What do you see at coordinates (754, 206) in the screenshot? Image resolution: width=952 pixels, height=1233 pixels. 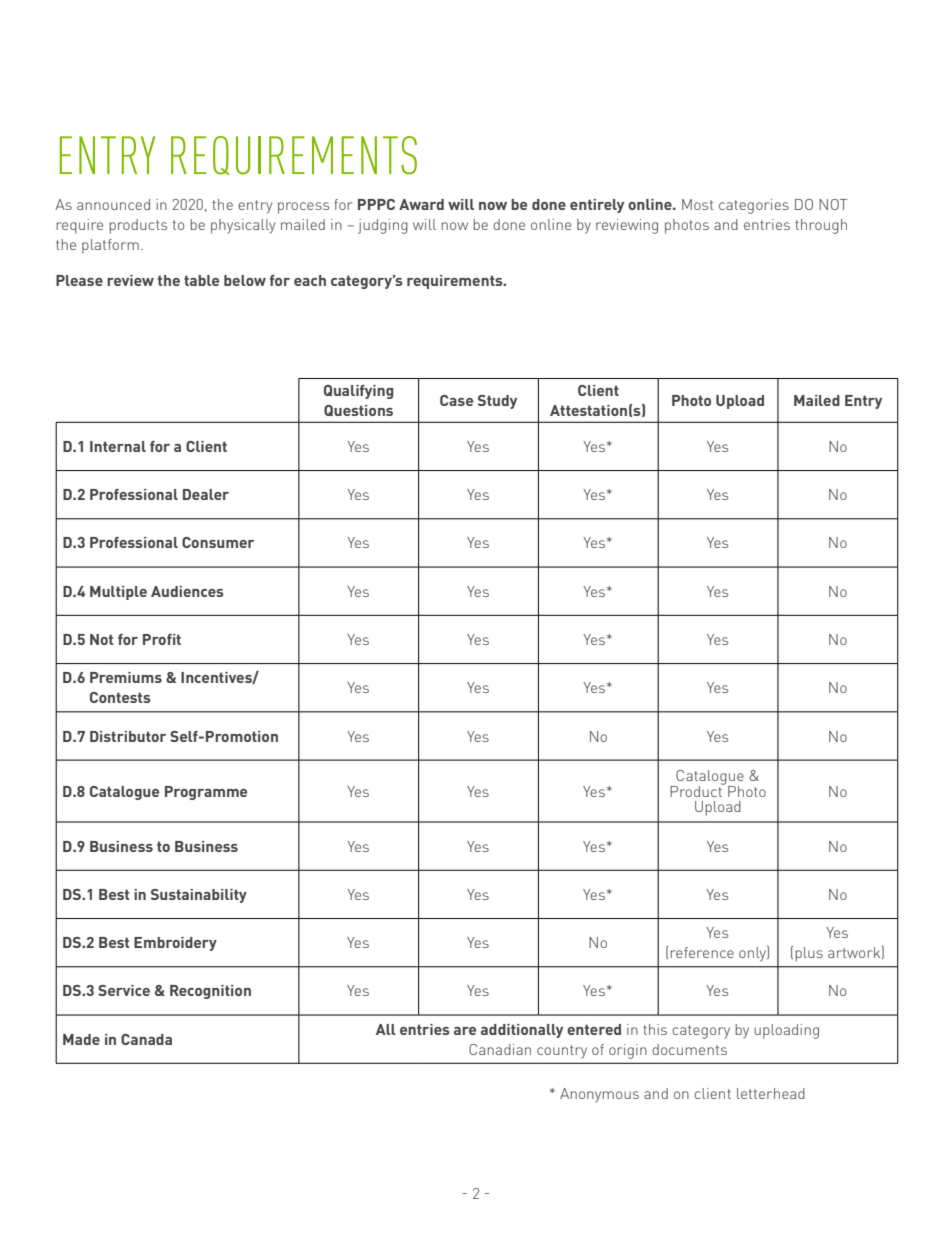 I see `categories` at bounding box center [754, 206].
